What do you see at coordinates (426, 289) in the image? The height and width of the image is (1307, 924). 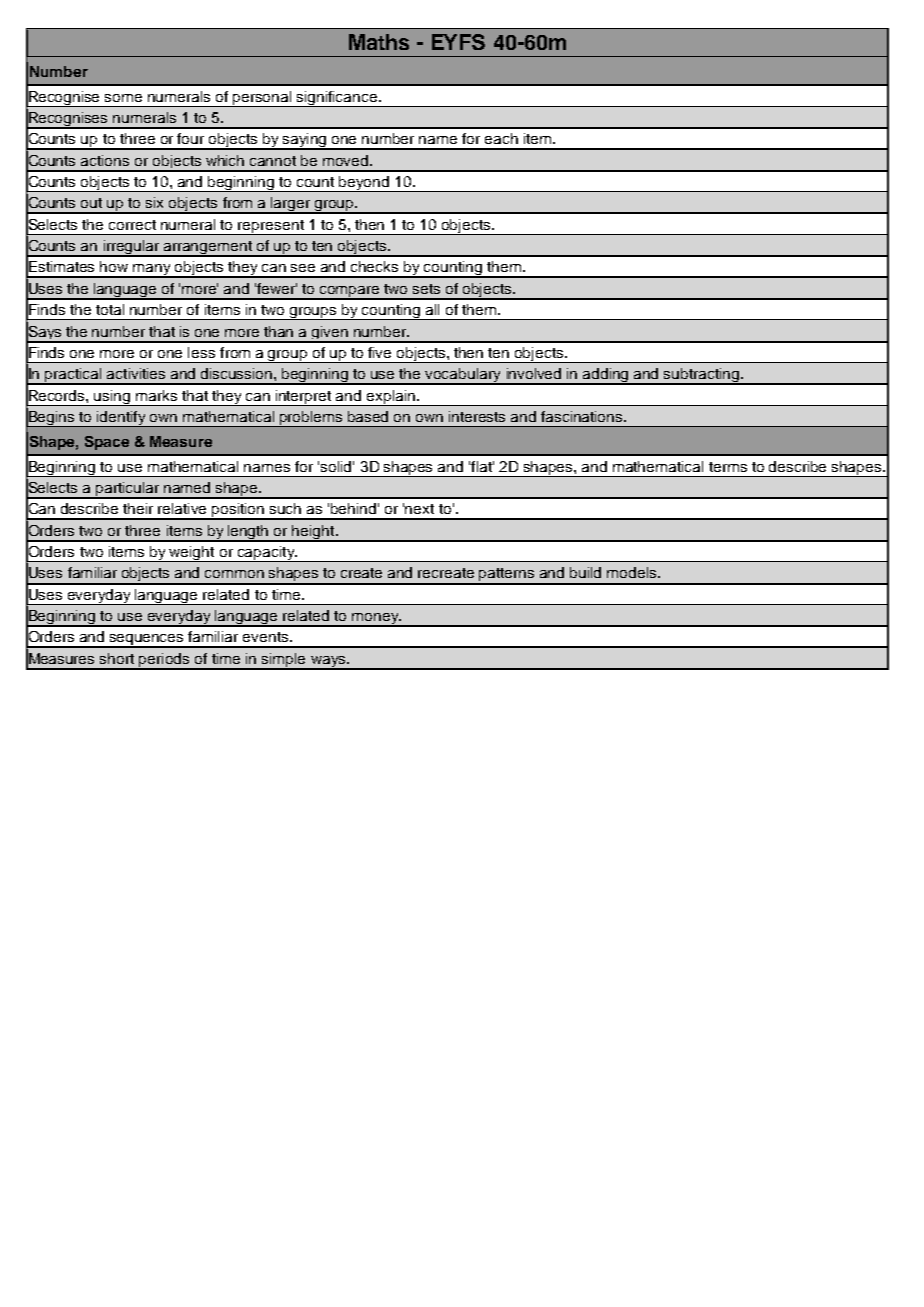 I see `sets` at bounding box center [426, 289].
